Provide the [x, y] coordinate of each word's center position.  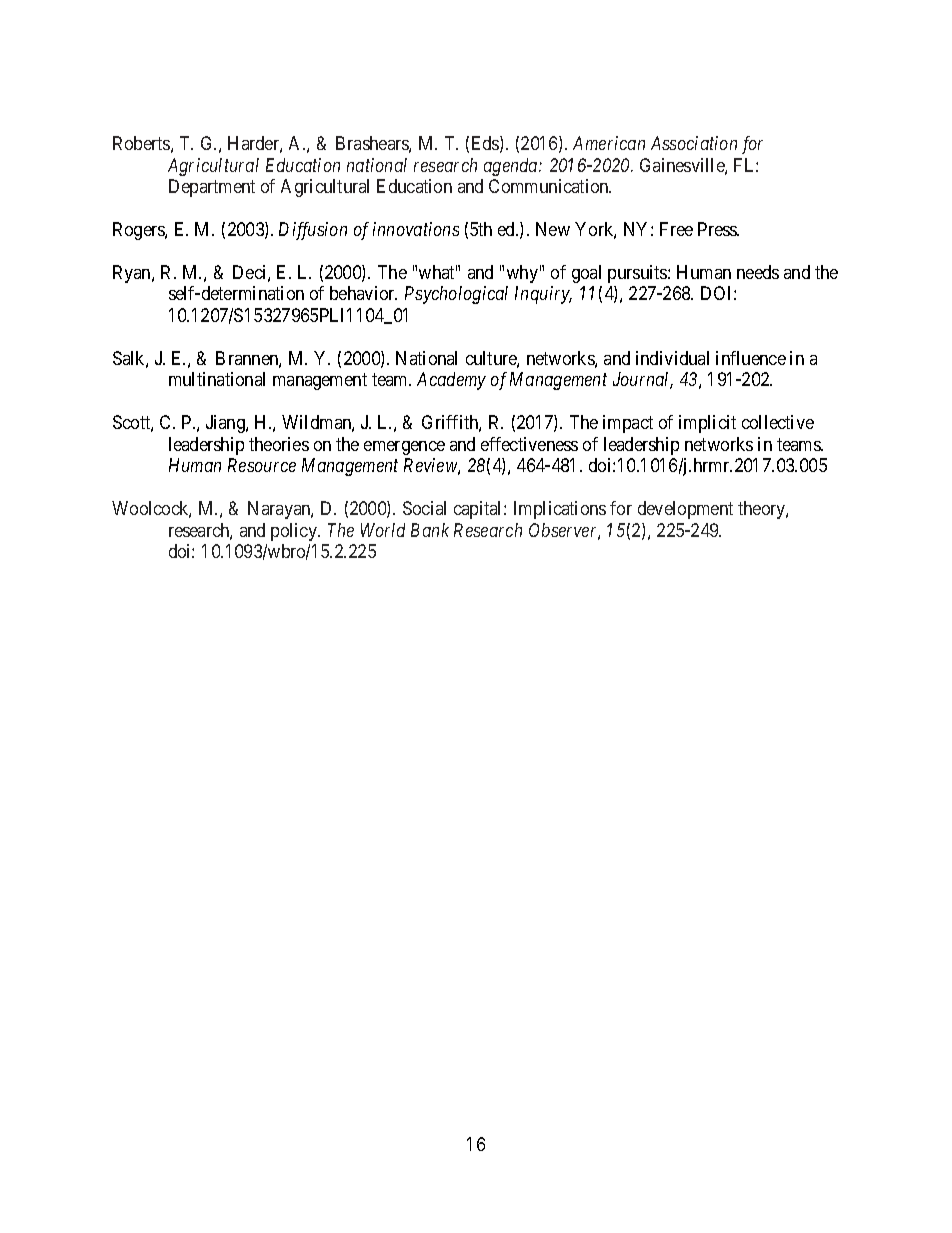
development [685, 510]
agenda [512, 167]
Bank [430, 530]
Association [694, 143]
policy [295, 532]
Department [212, 188]
